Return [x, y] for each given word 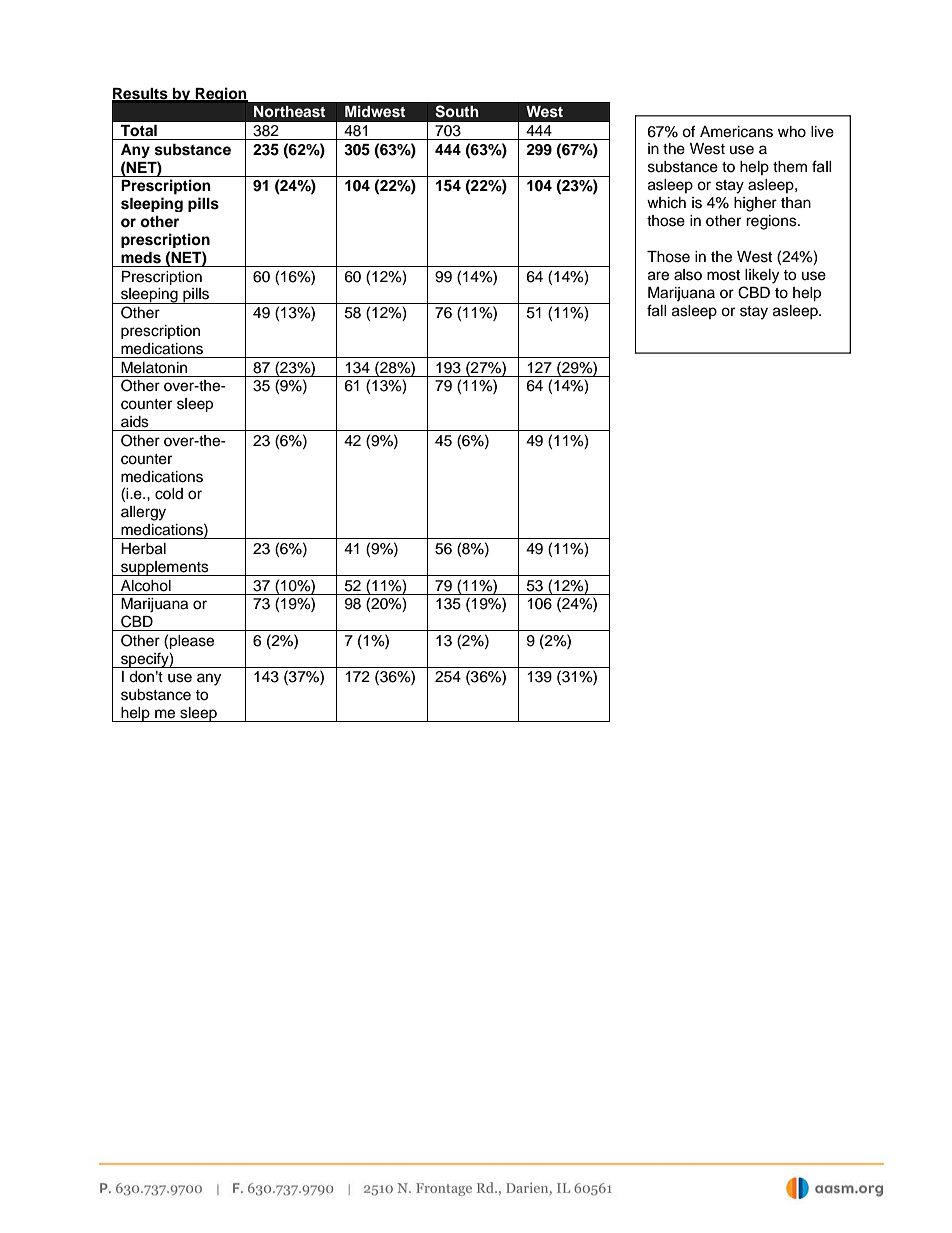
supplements [165, 568]
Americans [736, 132]
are [658, 276]
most [723, 275]
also [688, 275]
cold [169, 494]
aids [135, 422]
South [457, 111]
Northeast [290, 111]
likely [762, 276]
